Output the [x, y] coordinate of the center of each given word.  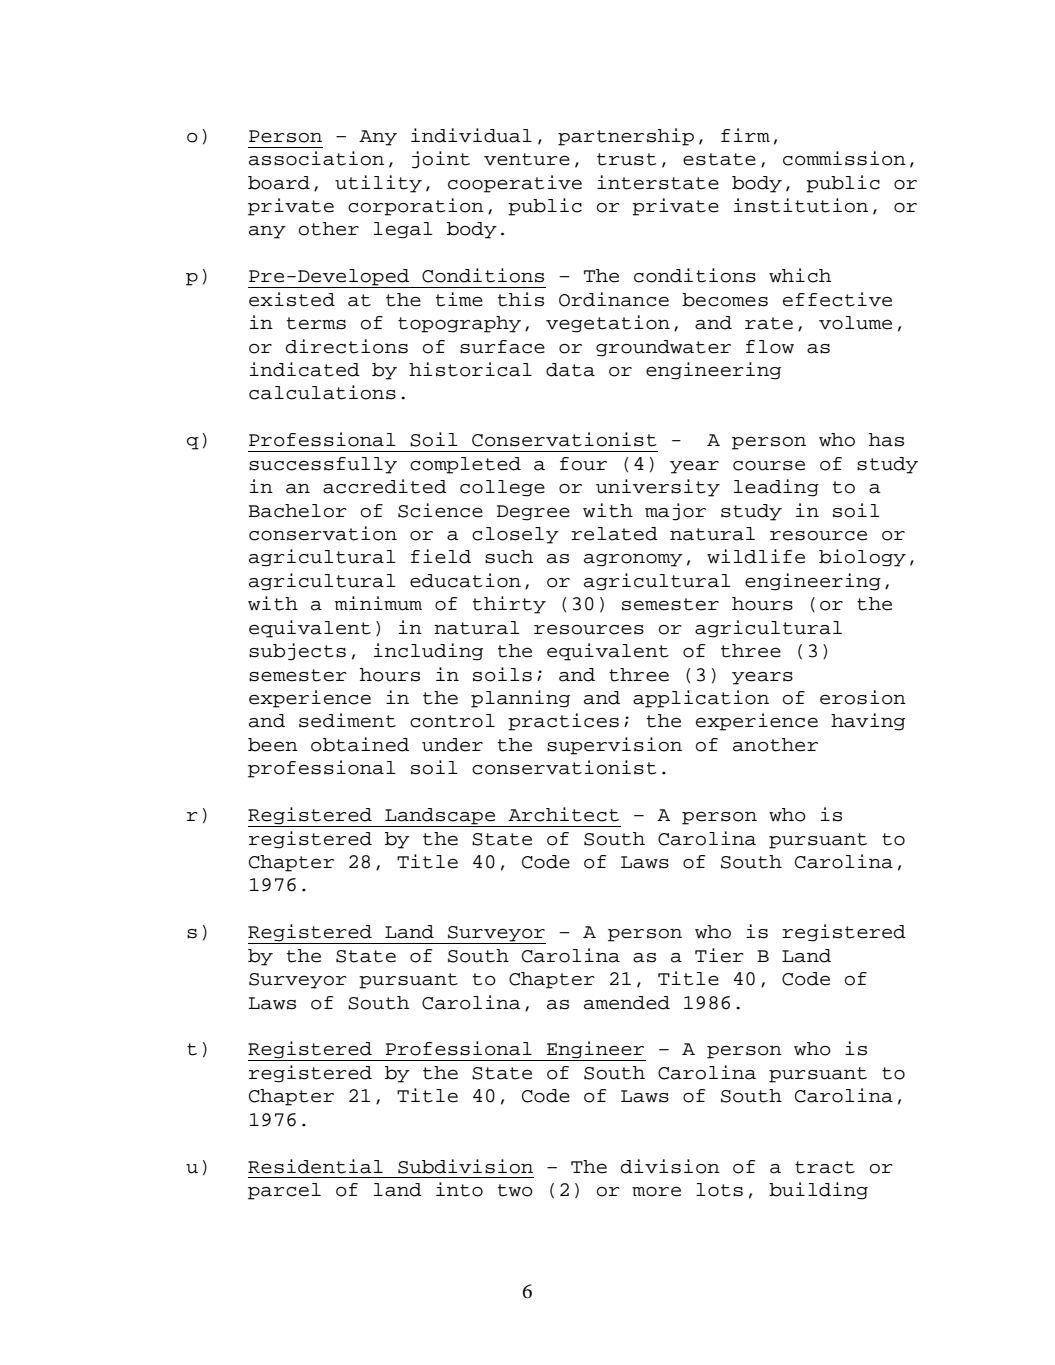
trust [626, 159]
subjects [297, 652]
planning [520, 699]
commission [844, 158]
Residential [315, 1166]
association [316, 158]
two [515, 1190]
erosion [863, 697]
